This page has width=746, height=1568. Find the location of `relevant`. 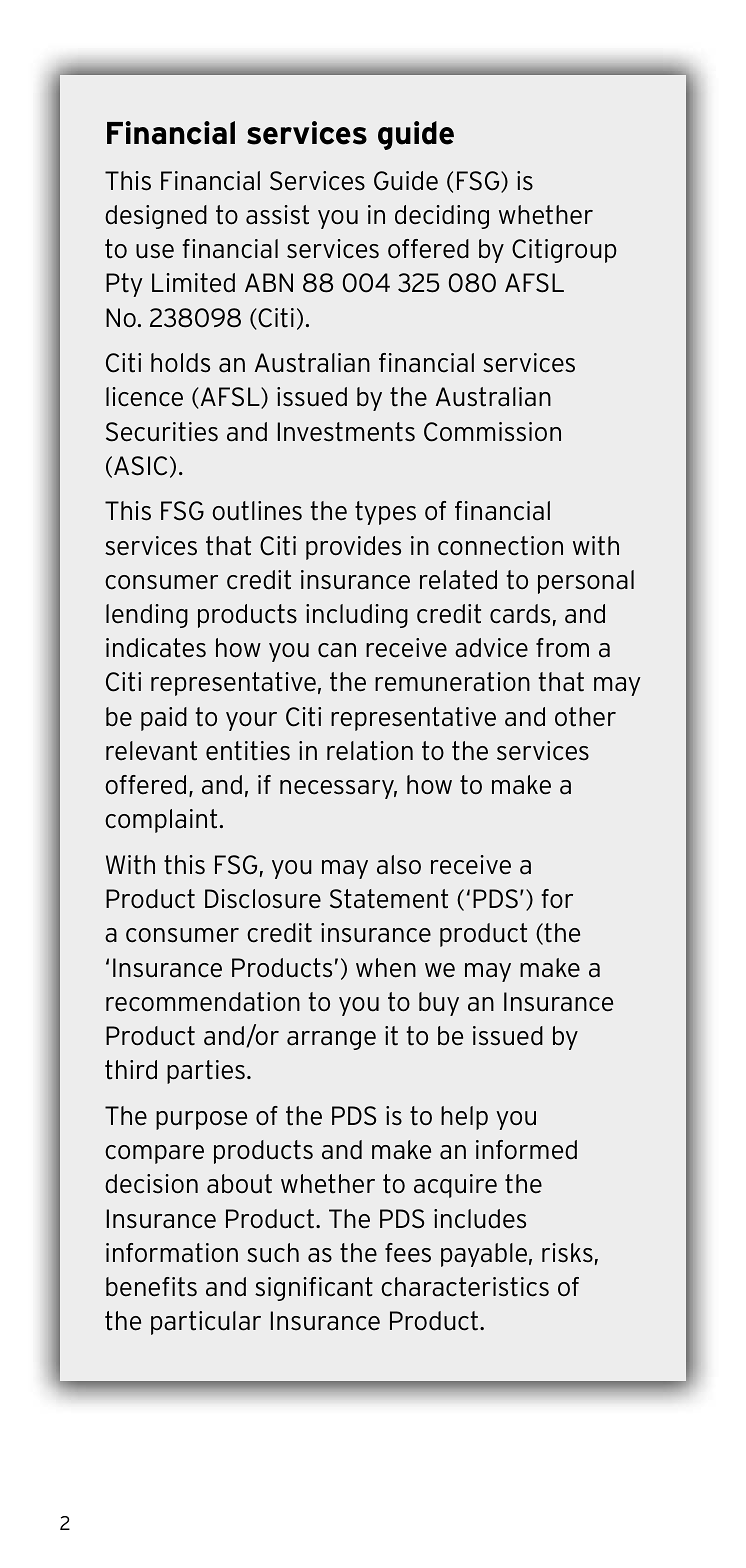

relevant is located at coordinates (151, 751).
